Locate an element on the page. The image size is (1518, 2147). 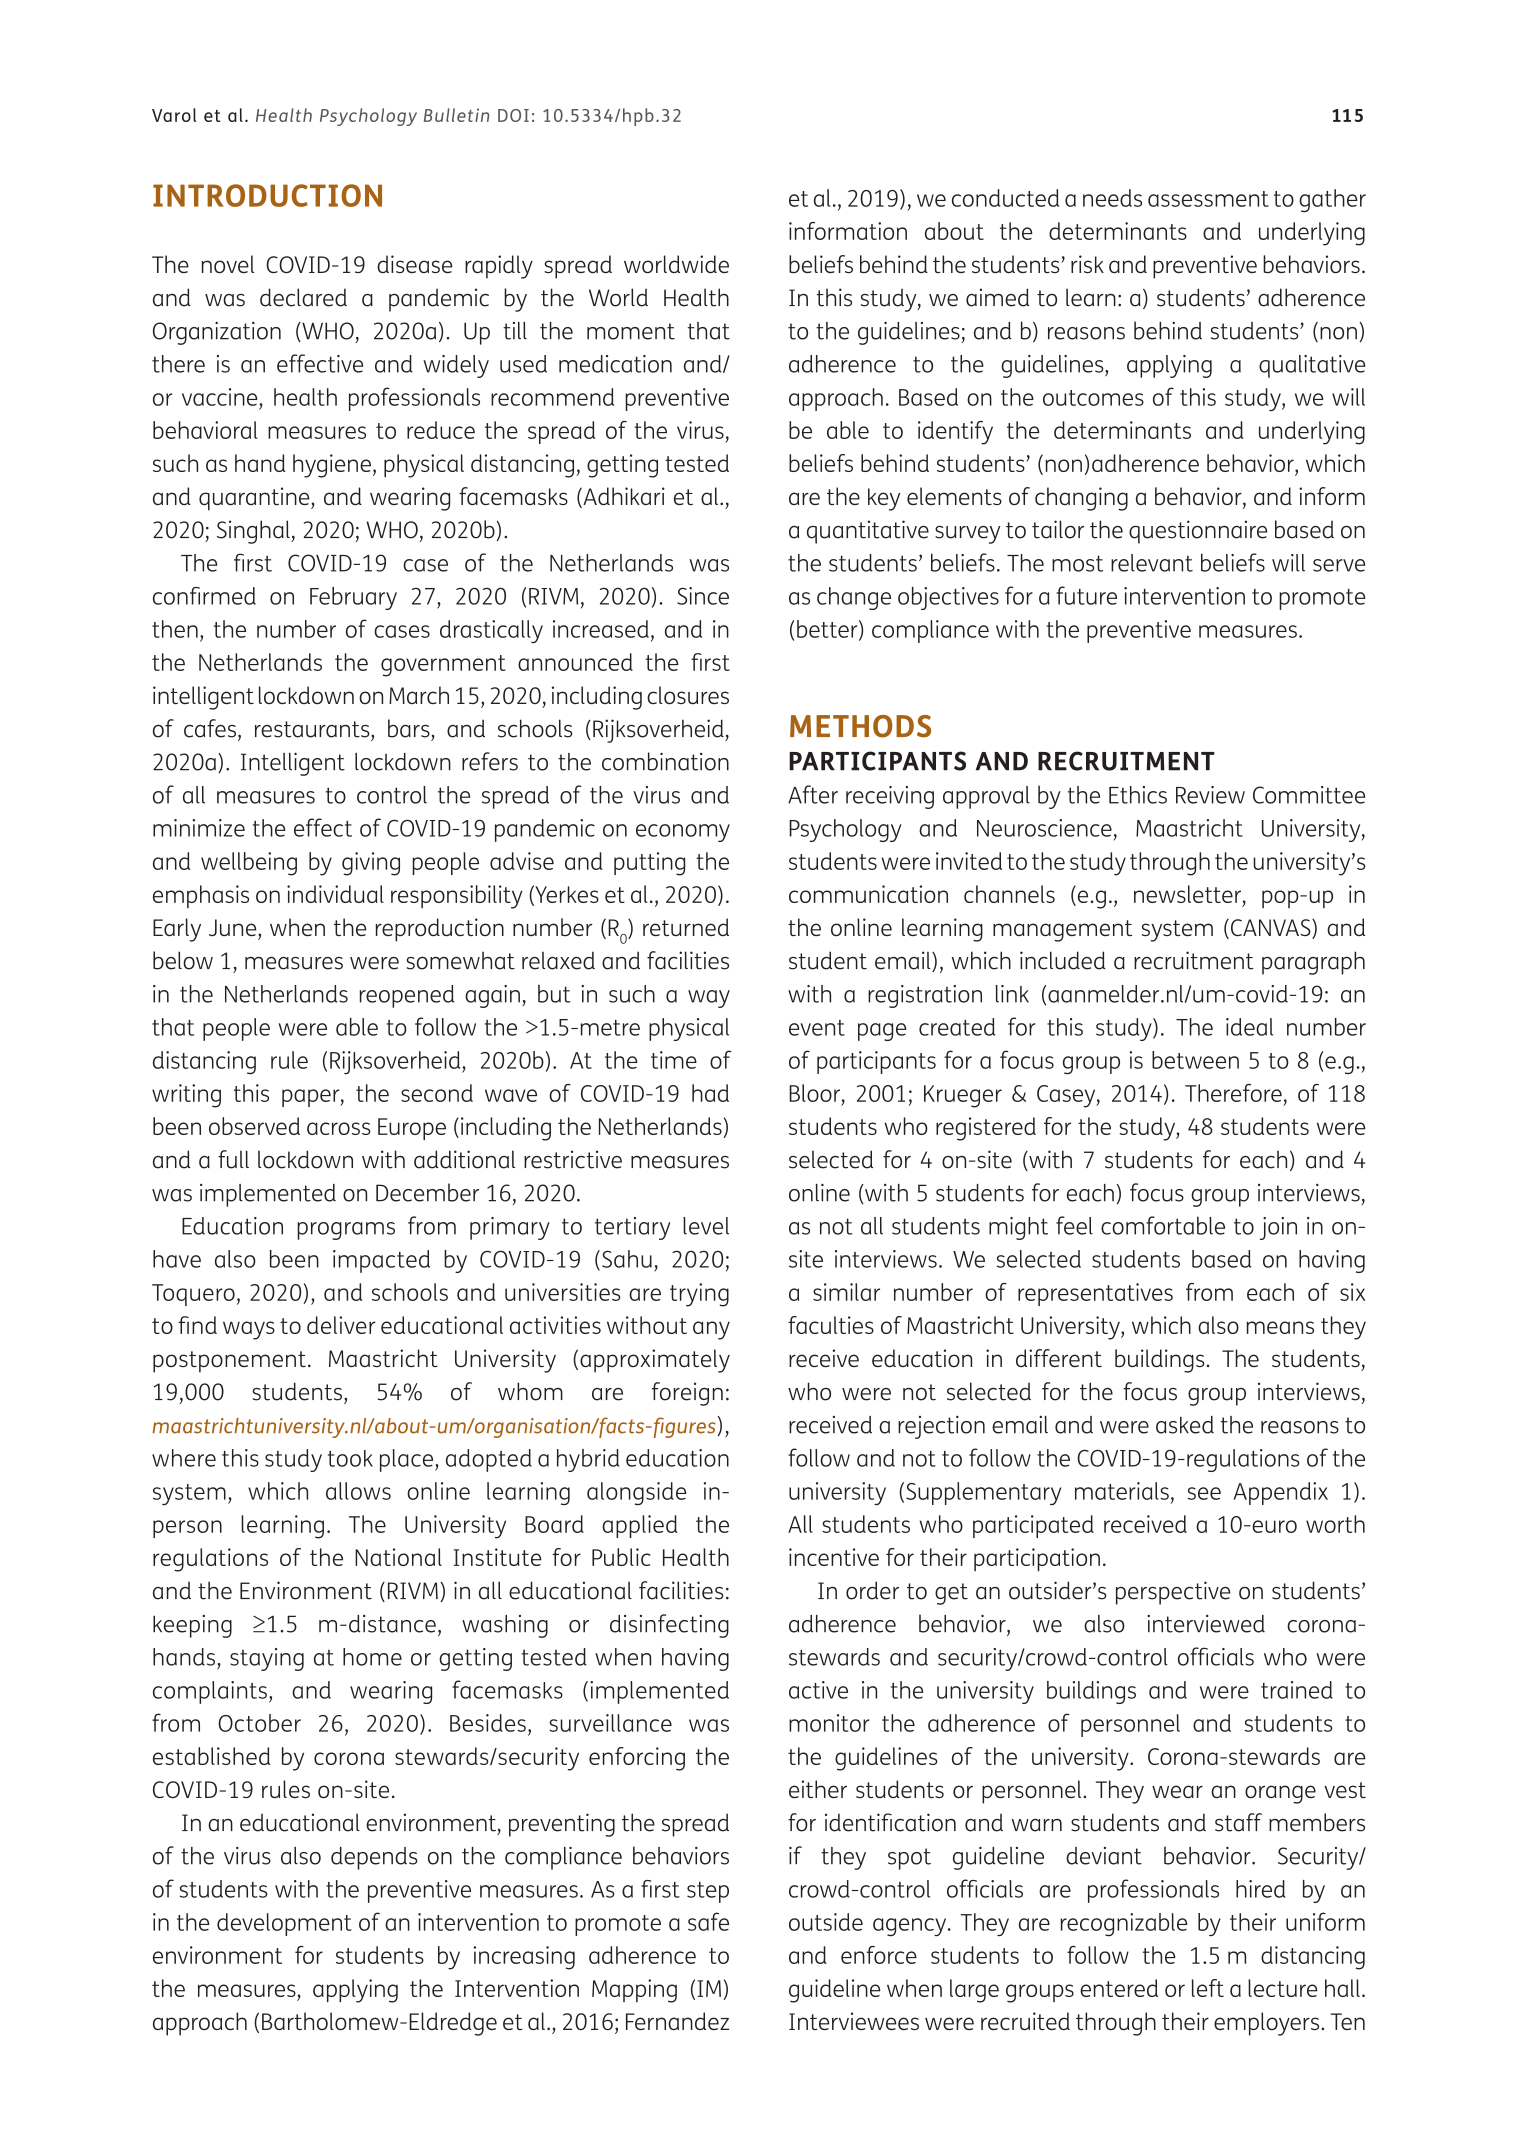
moment is located at coordinates (631, 331).
